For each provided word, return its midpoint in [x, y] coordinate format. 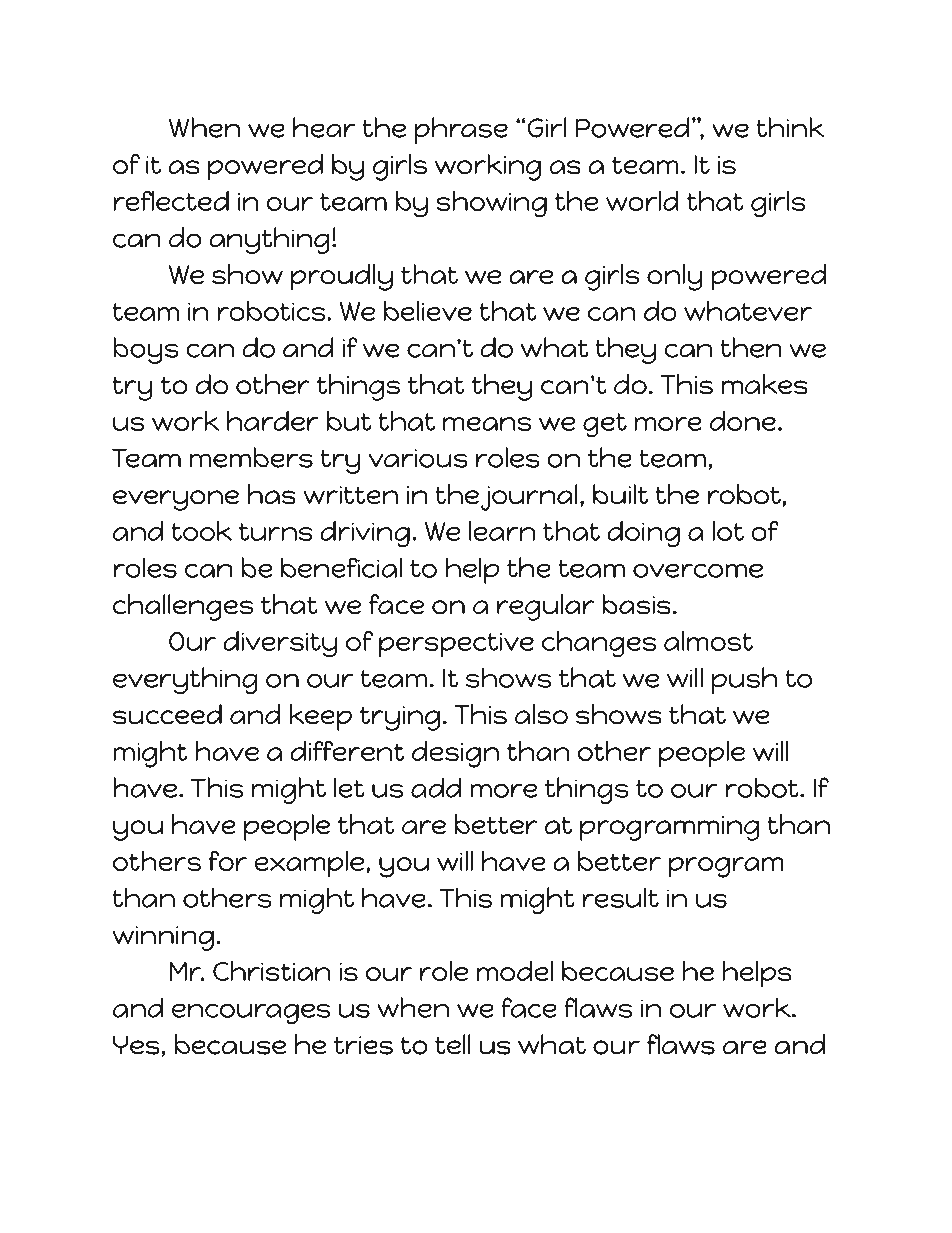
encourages [251, 1013]
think [790, 127]
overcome [698, 570]
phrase [461, 130]
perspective [456, 645]
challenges [183, 607]
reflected [171, 200]
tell [453, 1044]
